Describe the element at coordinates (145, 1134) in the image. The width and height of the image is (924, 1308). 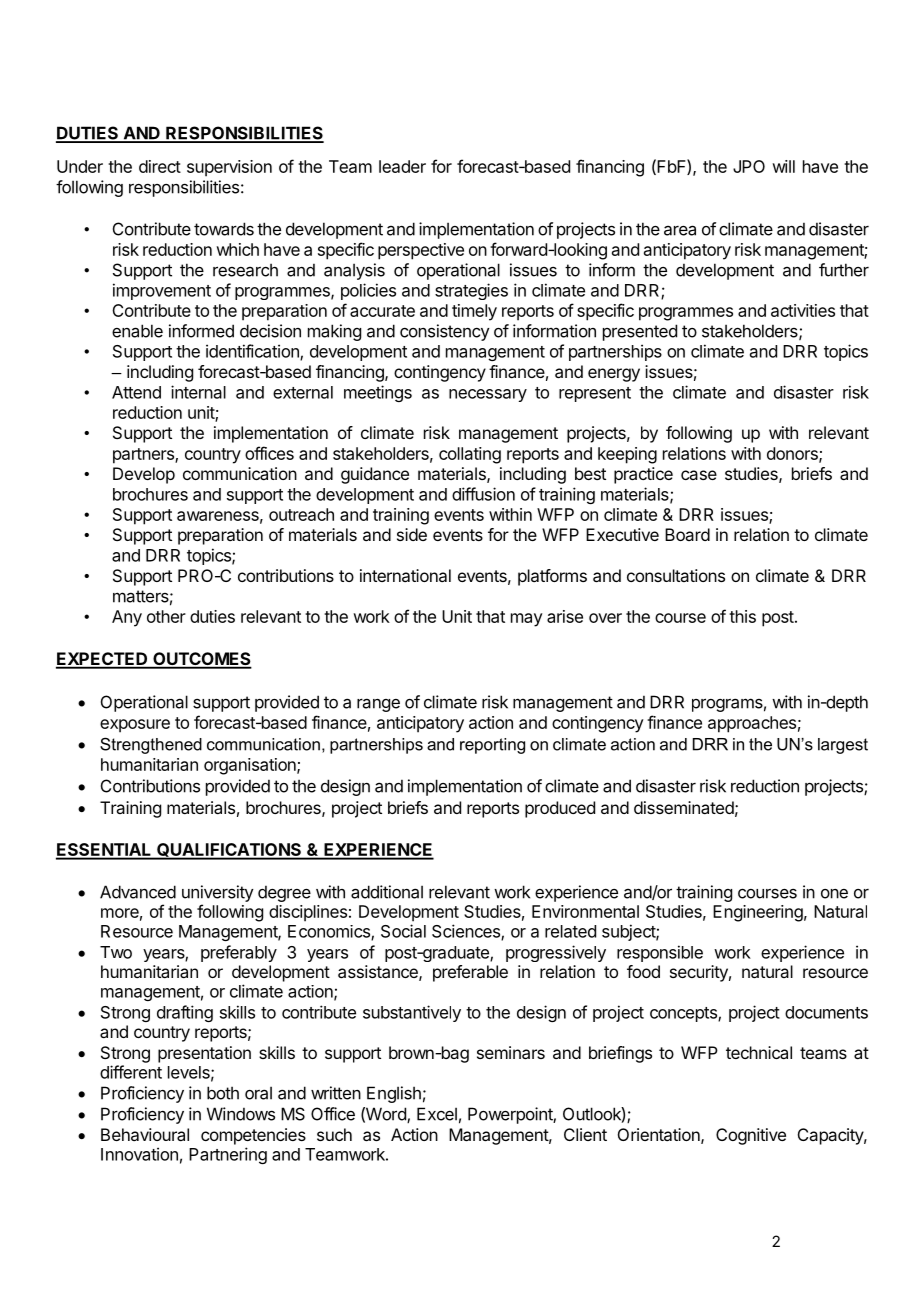
I see `Behavioural` at that location.
